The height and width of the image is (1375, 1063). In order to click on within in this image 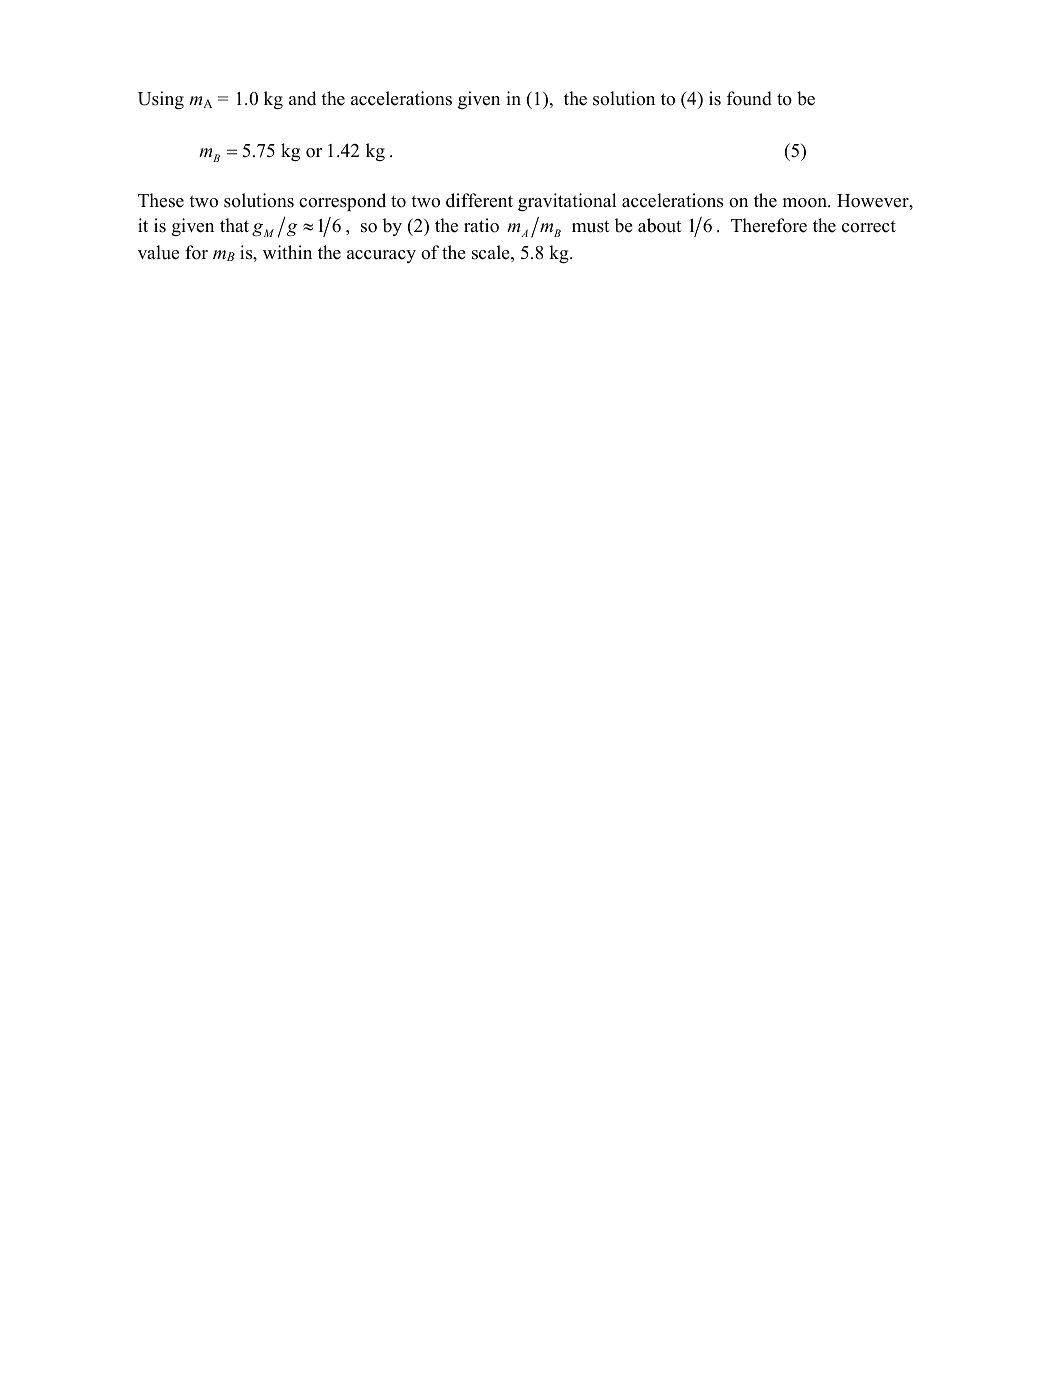, I will do `click(287, 252)`.
